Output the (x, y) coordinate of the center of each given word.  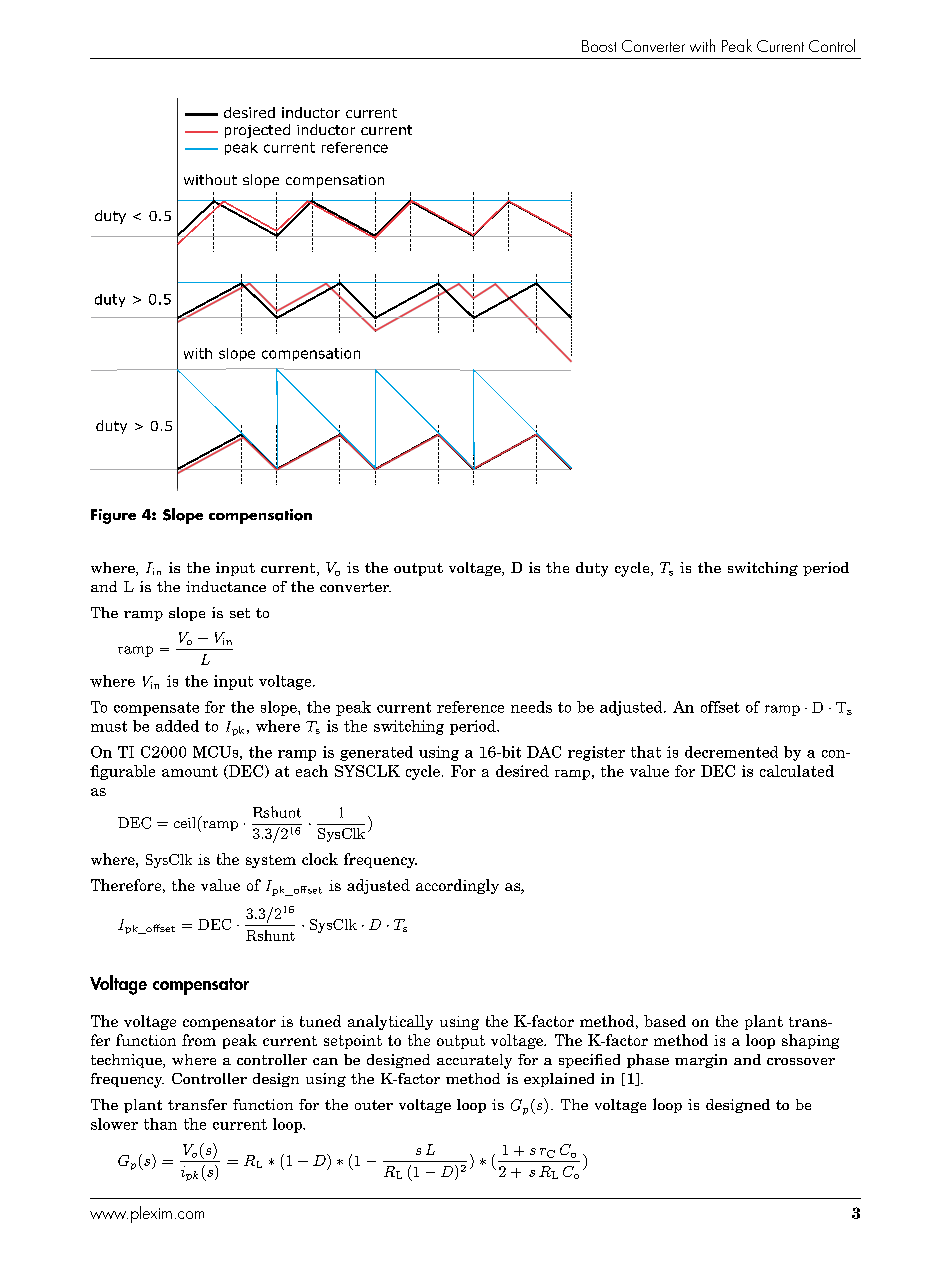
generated (376, 753)
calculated (797, 771)
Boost (599, 46)
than (160, 1124)
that (646, 752)
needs (531, 707)
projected (257, 131)
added (177, 726)
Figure (113, 516)
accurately (474, 1061)
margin (701, 1061)
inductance (226, 586)
